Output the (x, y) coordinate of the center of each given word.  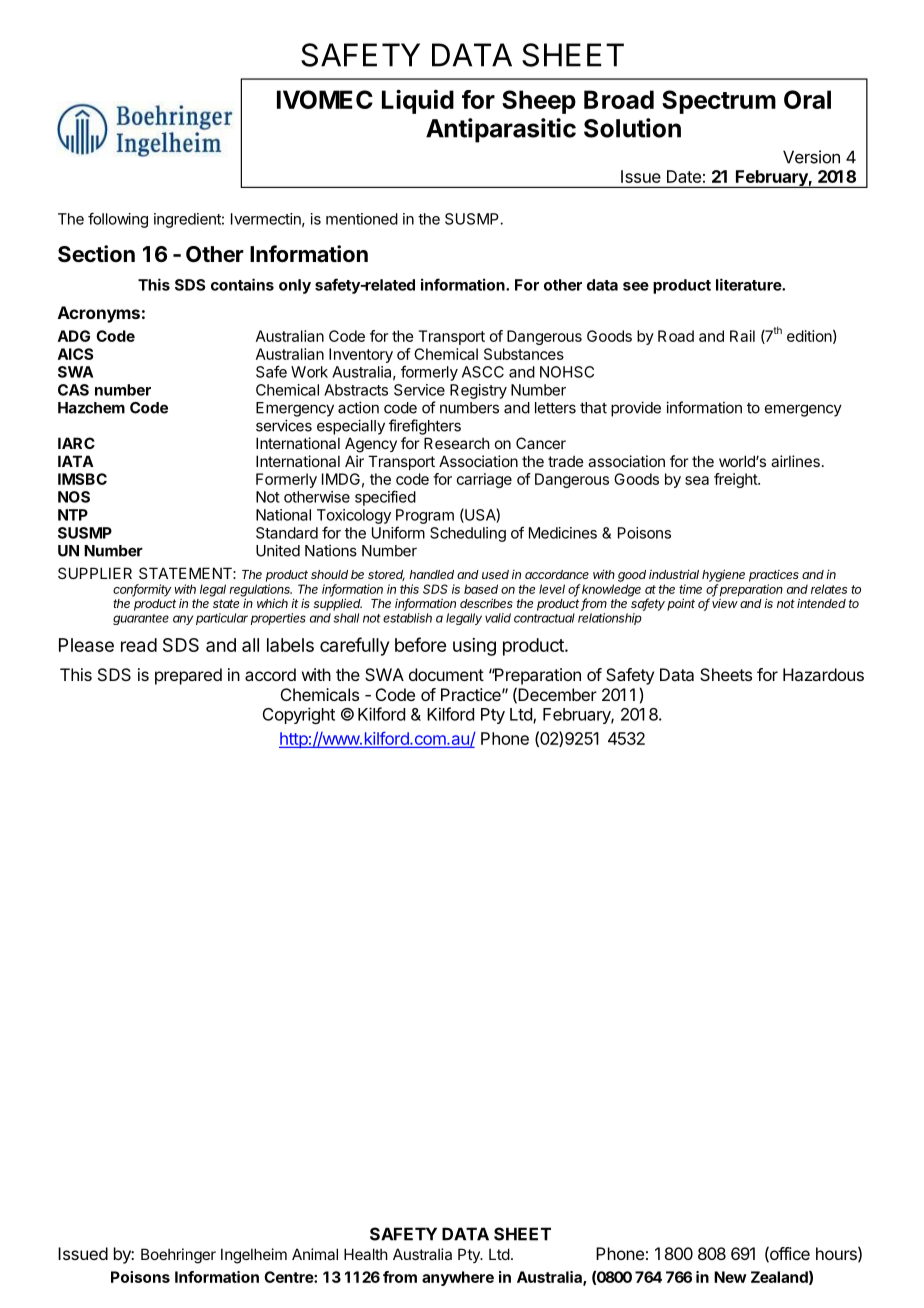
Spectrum (719, 102)
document (446, 674)
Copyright (299, 715)
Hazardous (823, 674)
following (118, 220)
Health (366, 1254)
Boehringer (178, 1256)
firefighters (425, 427)
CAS (73, 390)
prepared (188, 676)
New (730, 1277)
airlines (795, 461)
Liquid (418, 101)
